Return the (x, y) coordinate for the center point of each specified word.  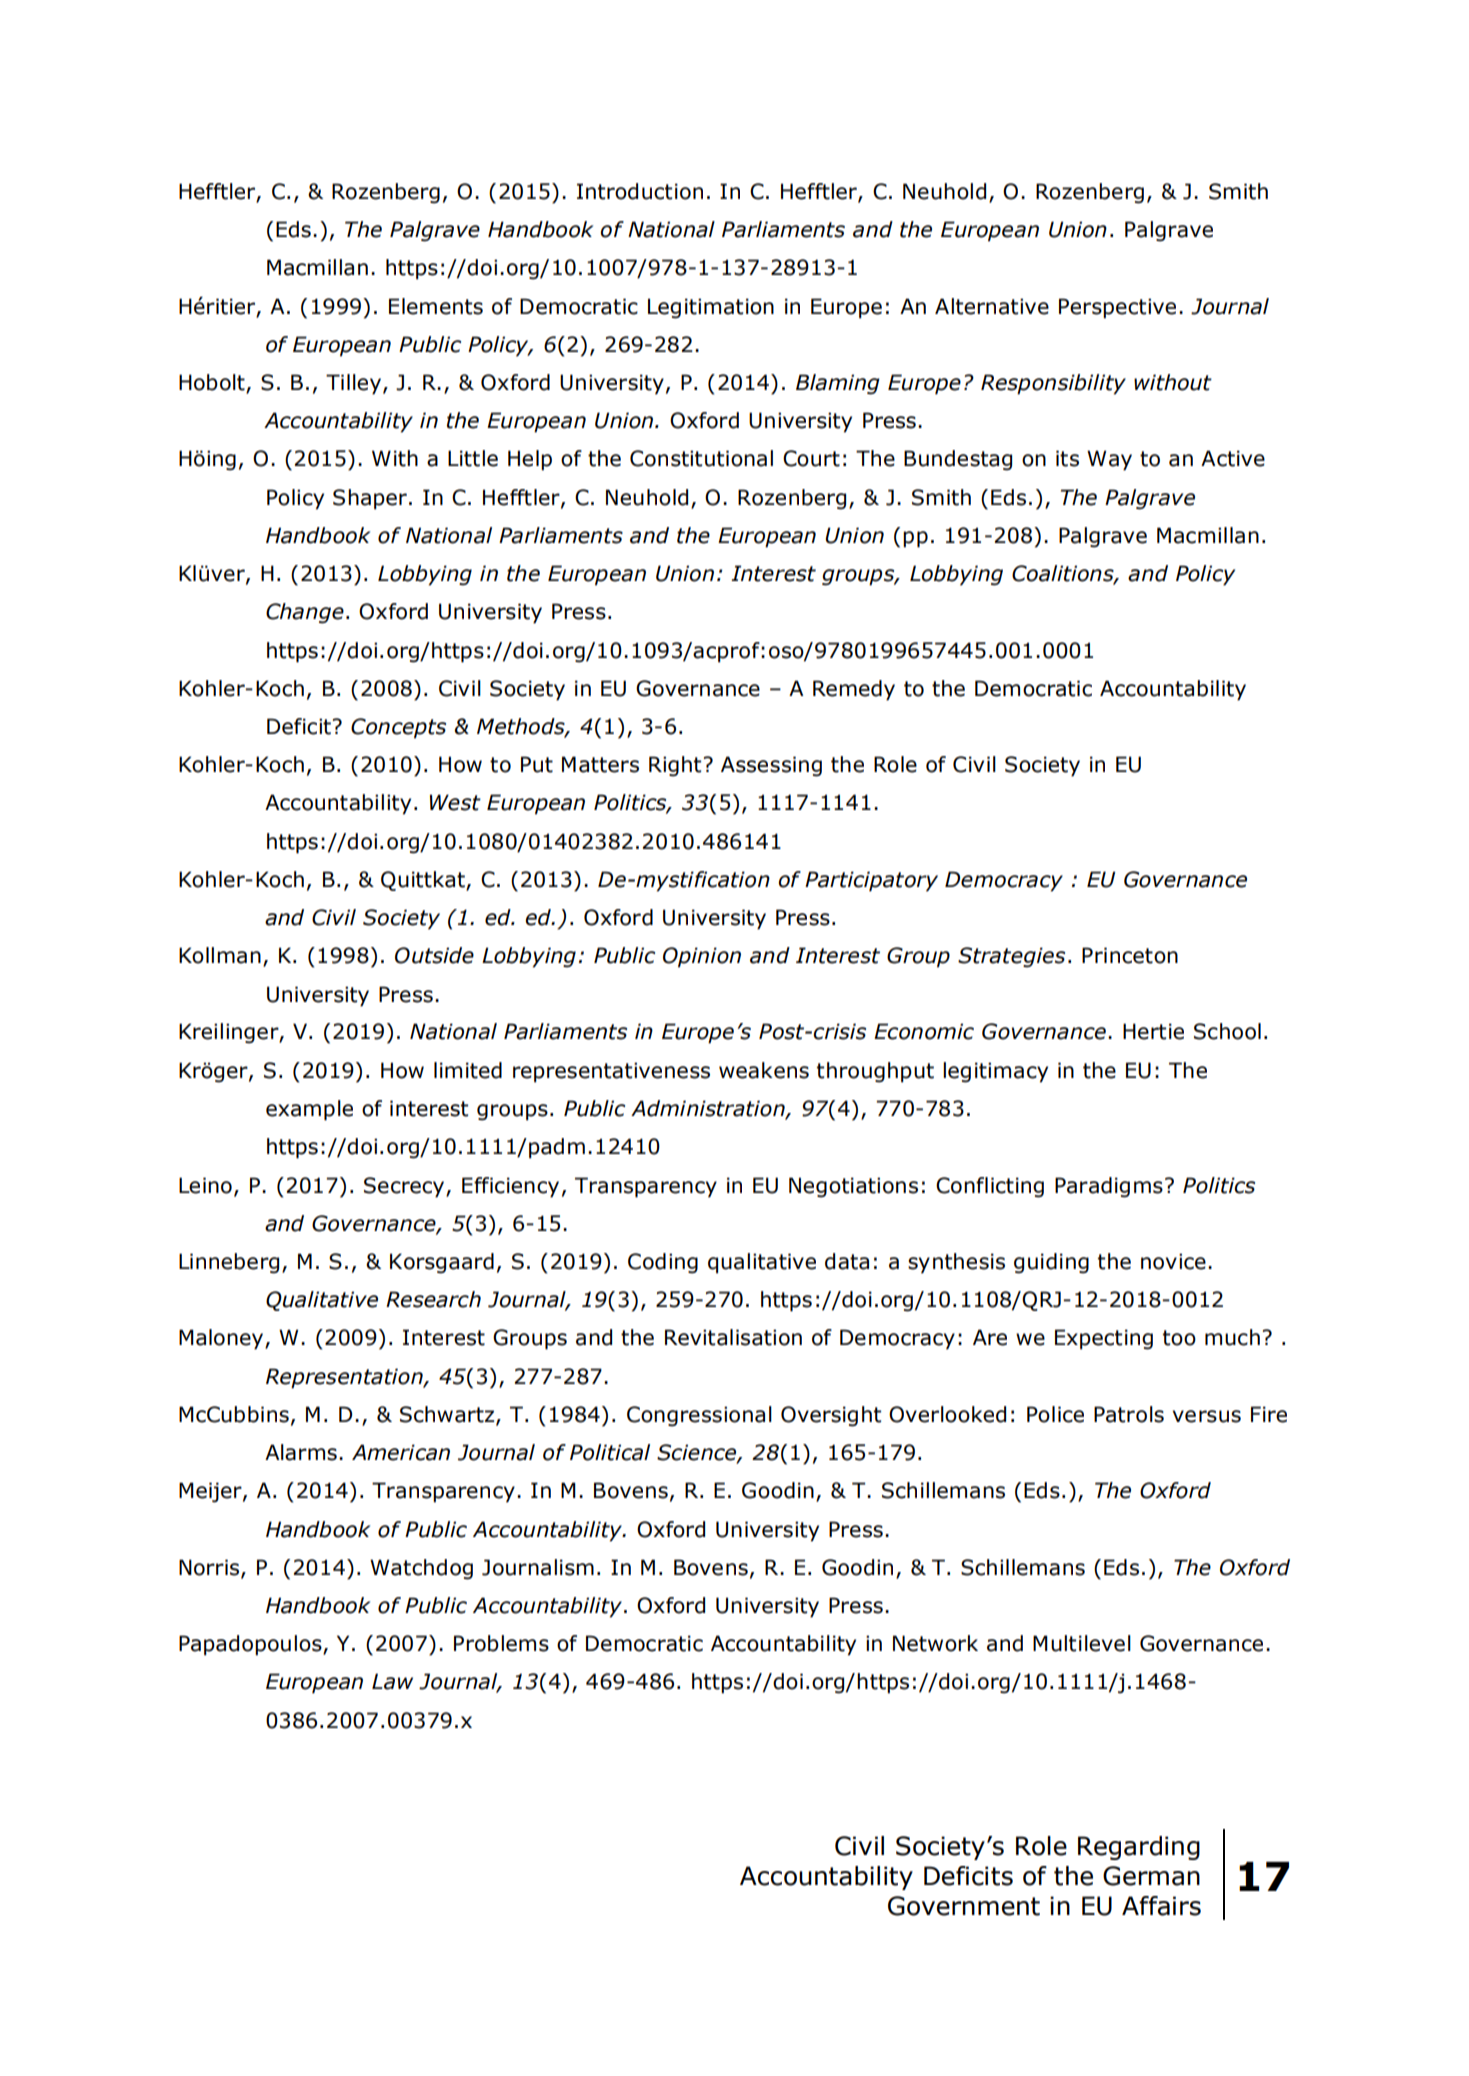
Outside (434, 955)
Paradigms (1109, 1187)
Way (1109, 460)
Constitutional (701, 458)
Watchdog (421, 1569)
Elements (436, 306)
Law (392, 1681)
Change (305, 613)
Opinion (702, 957)
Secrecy (405, 1187)
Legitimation (711, 308)
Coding (663, 1263)
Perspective (1117, 308)
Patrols (1129, 1414)
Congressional (699, 1416)
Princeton (1130, 955)
